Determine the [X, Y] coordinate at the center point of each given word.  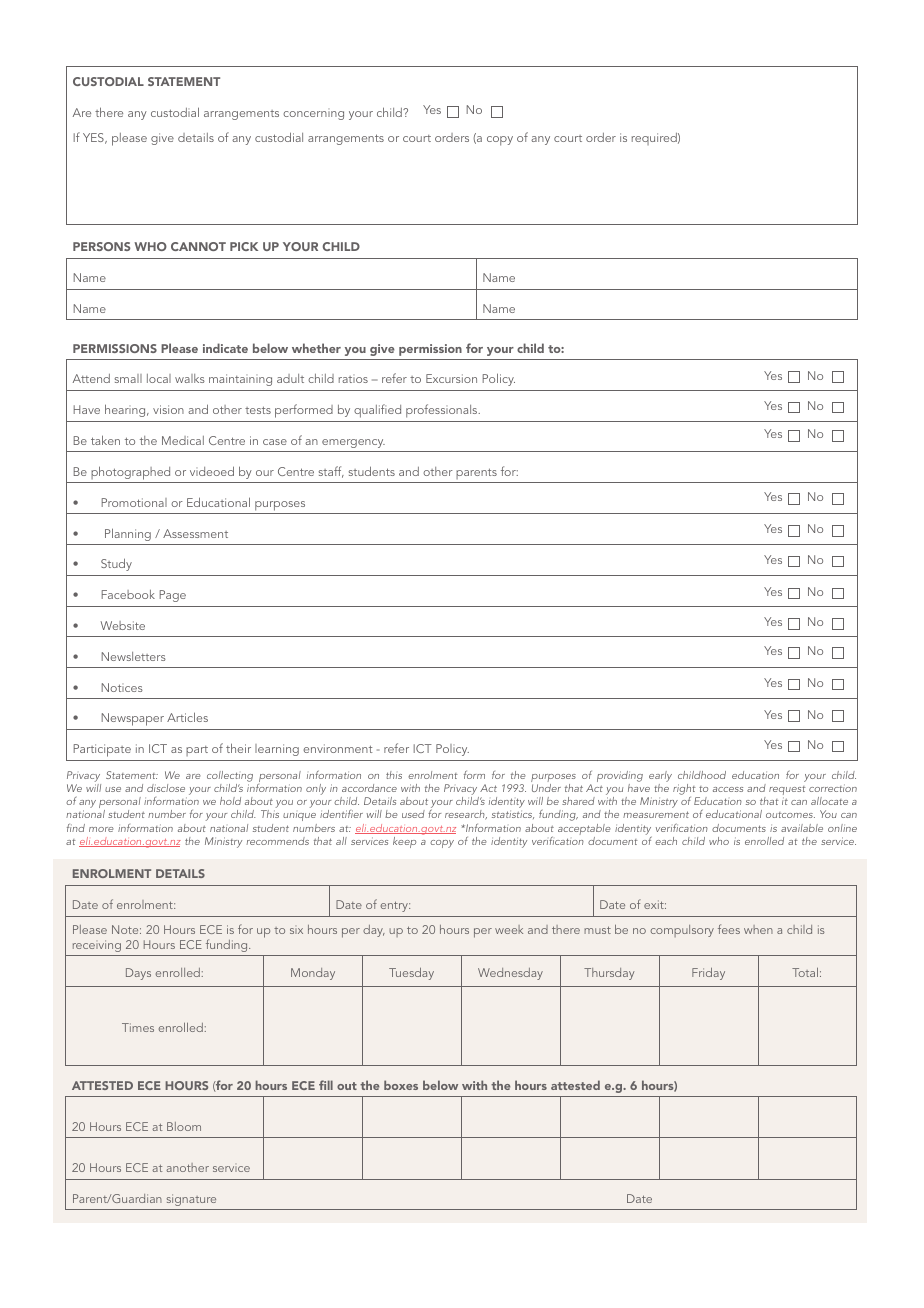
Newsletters [134, 656]
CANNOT [198, 246]
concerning [313, 115]
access [728, 789]
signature [191, 1200]
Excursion [451, 378]
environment [337, 748]
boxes [401, 1085]
